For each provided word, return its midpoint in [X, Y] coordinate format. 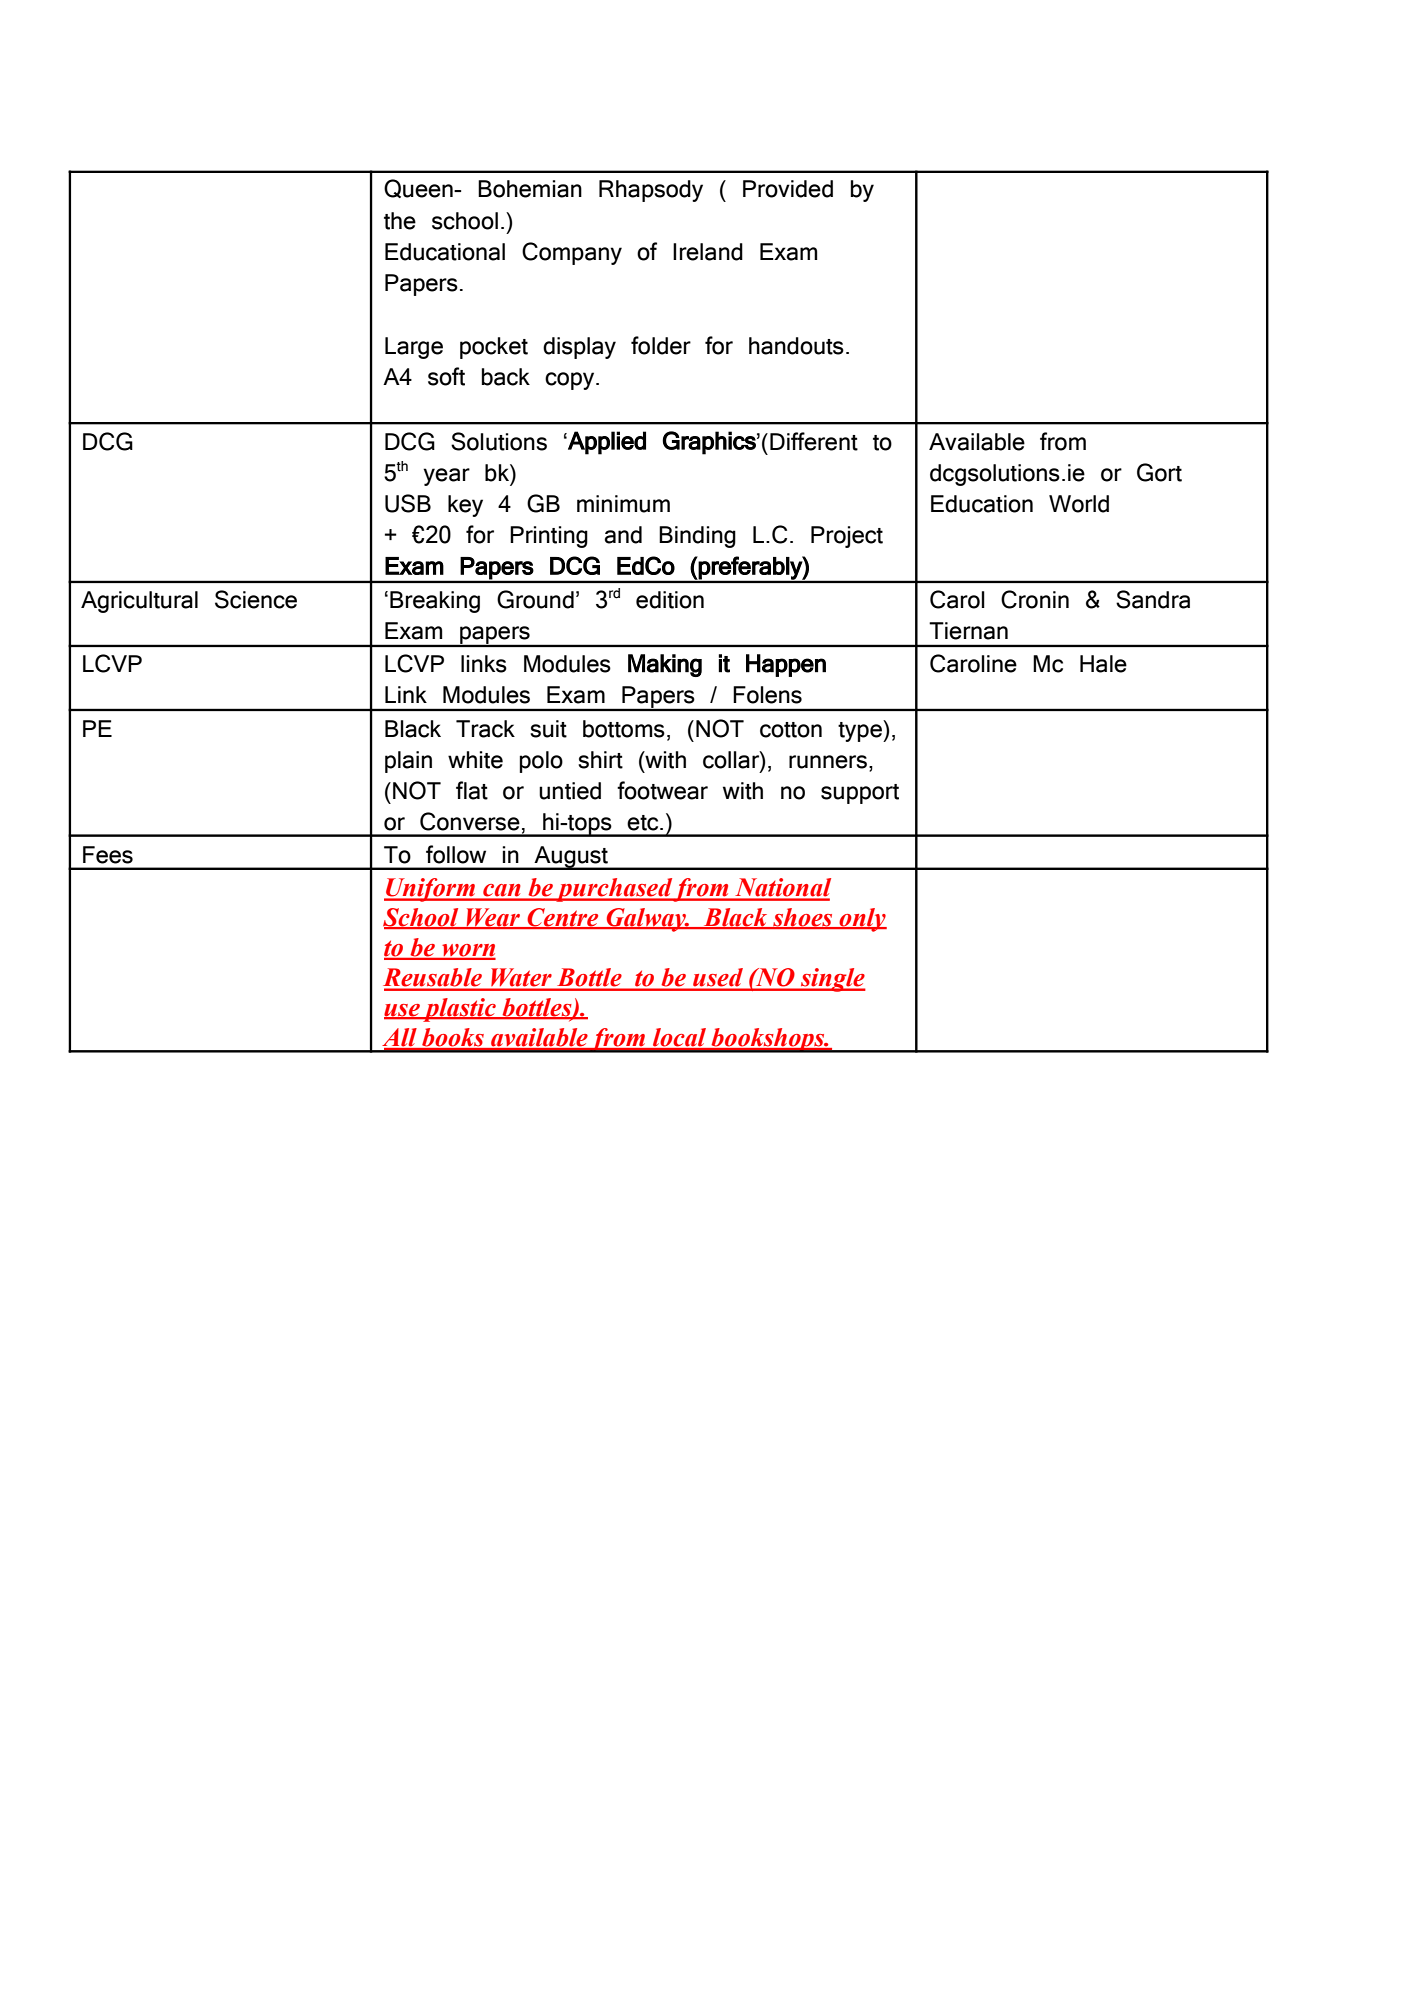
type [861, 731]
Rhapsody [651, 191]
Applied [606, 443]
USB [408, 503]
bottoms [624, 729]
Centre [563, 918]
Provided [788, 189]
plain [408, 762]
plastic [459, 1010]
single [832, 980]
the [400, 221]
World [1079, 504]
